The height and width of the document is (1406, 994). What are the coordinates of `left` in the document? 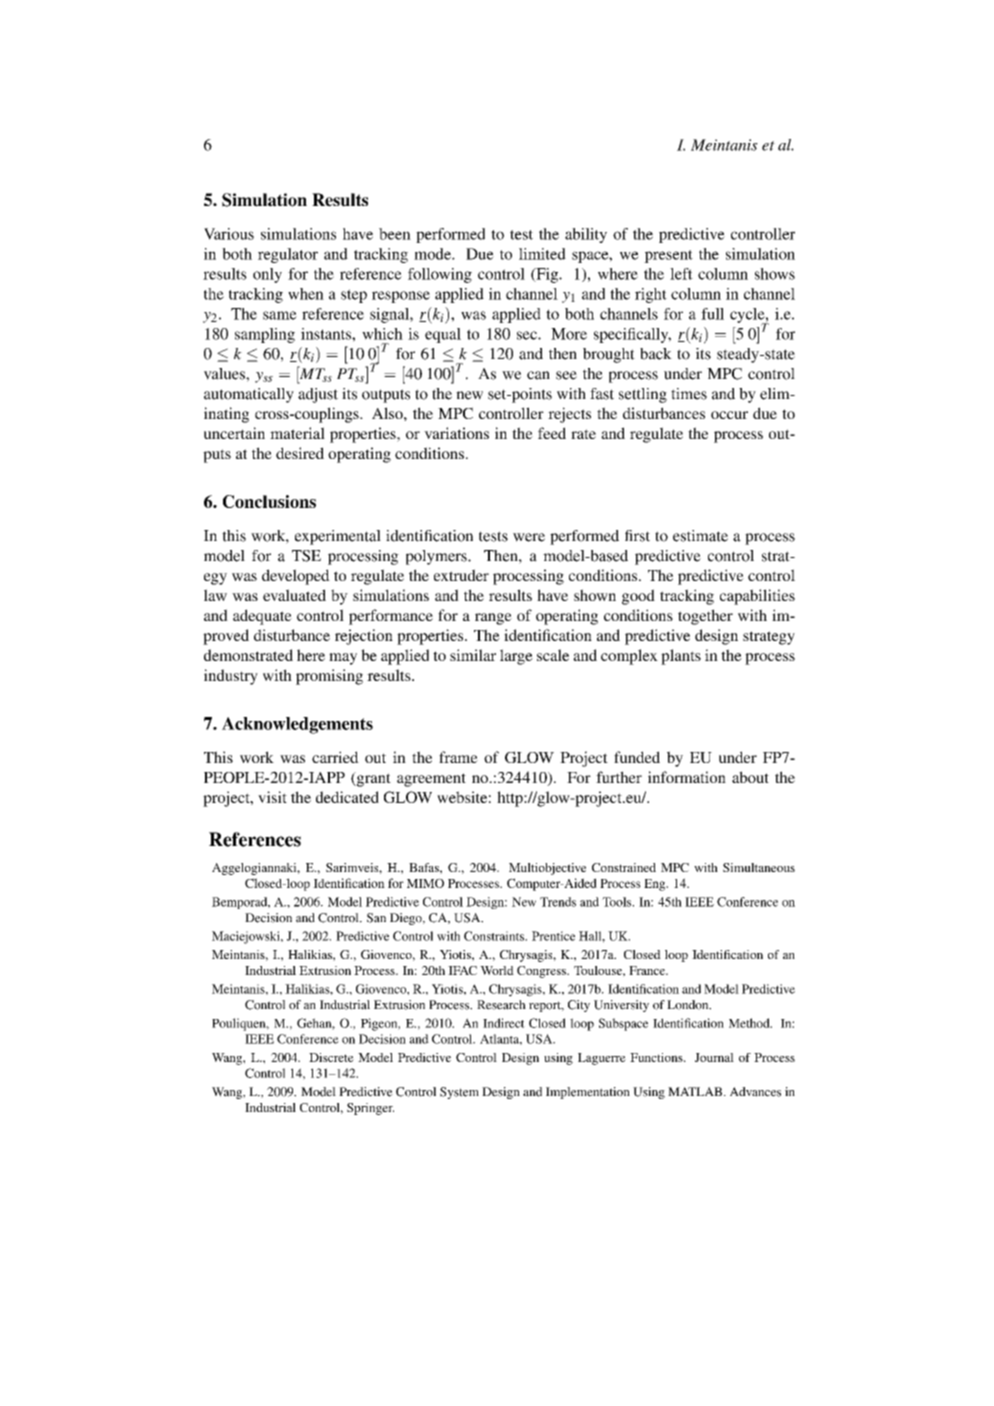 It's located at (681, 274).
